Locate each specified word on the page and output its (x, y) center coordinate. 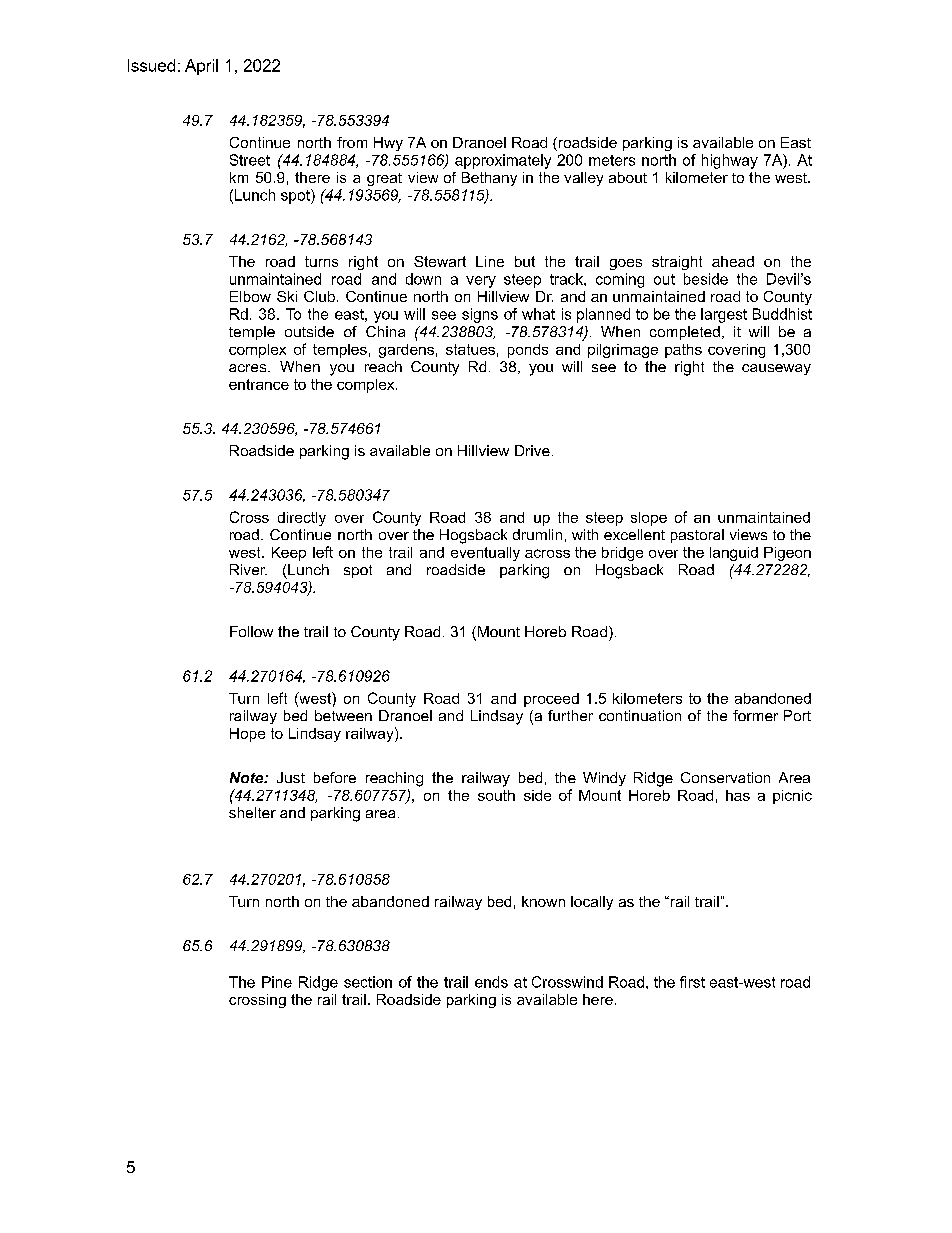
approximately (503, 161)
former (755, 715)
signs (480, 315)
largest (724, 315)
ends (491, 982)
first (692, 982)
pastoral (697, 536)
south (496, 795)
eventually (485, 554)
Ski (287, 296)
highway (730, 161)
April (201, 67)
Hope (247, 735)
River (248, 569)
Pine (277, 982)
